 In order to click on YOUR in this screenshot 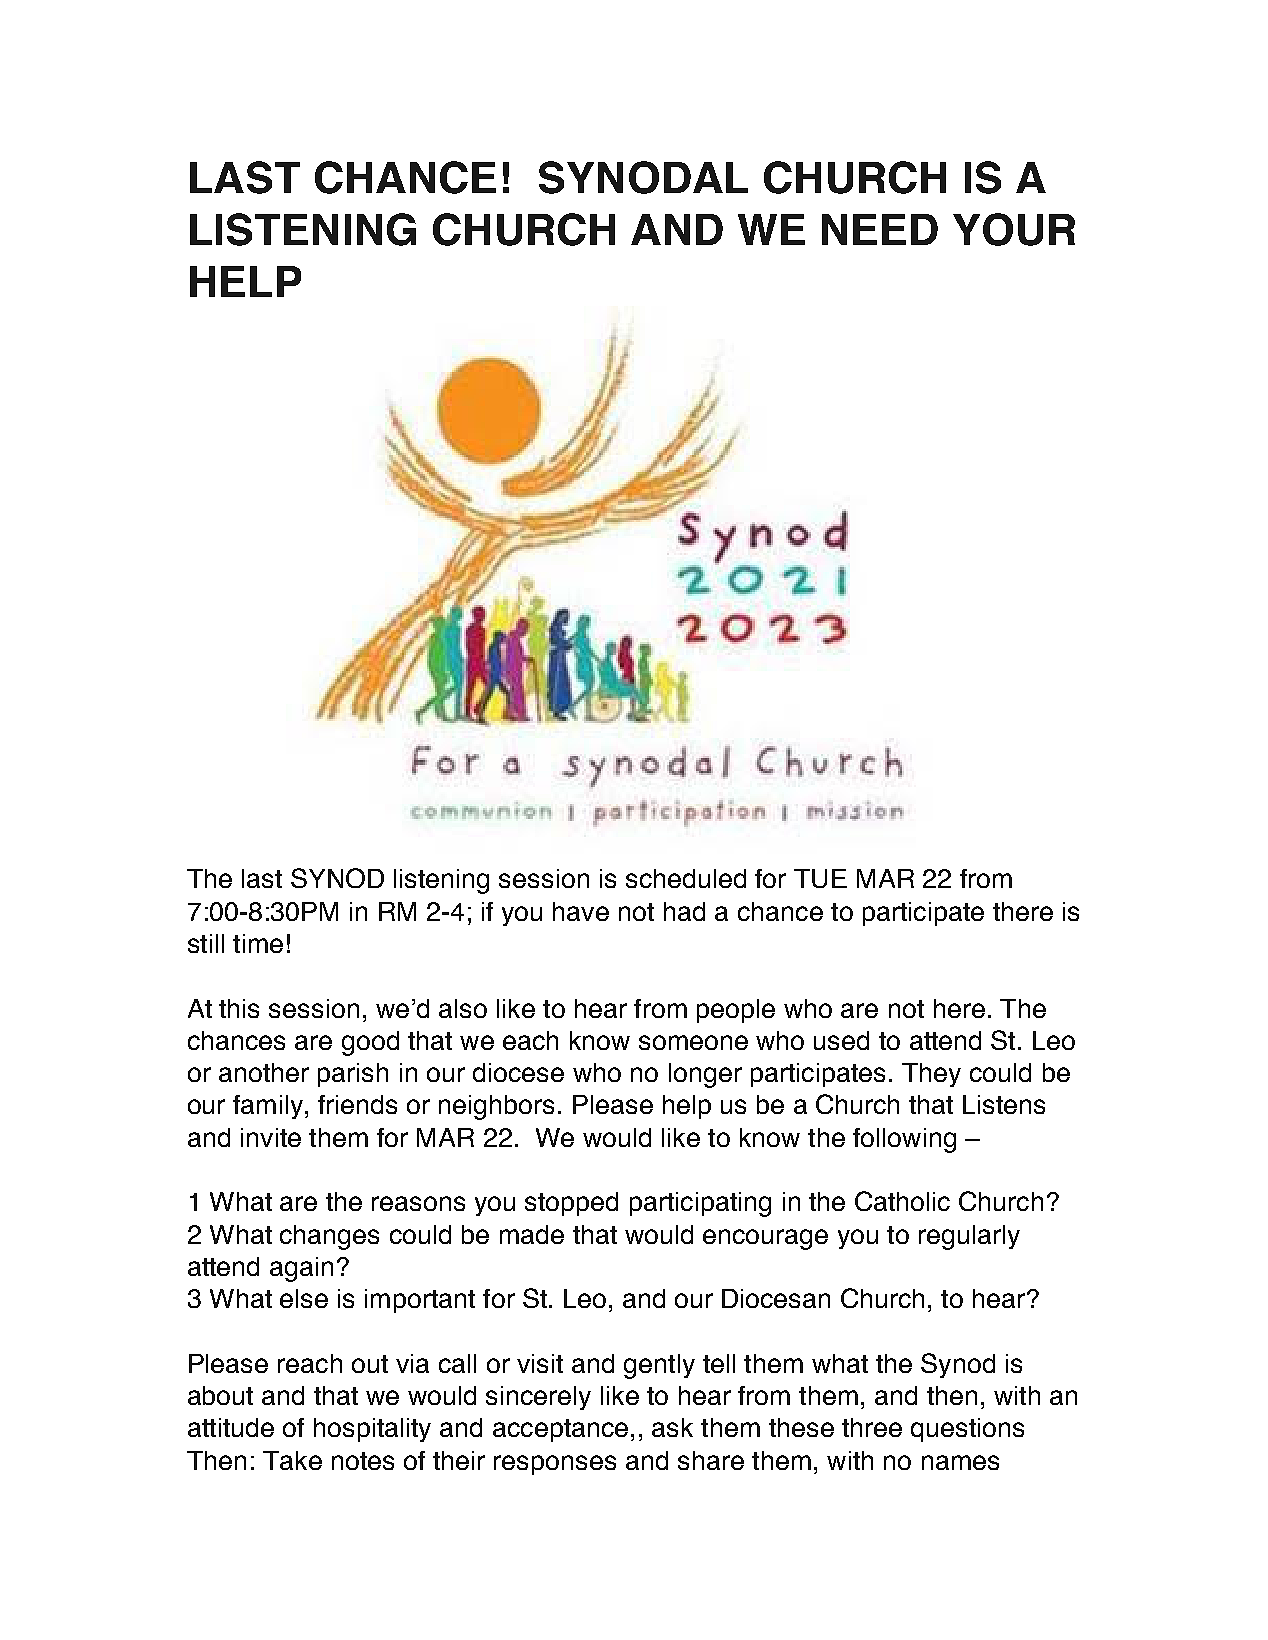, I will do `click(1014, 229)`.
